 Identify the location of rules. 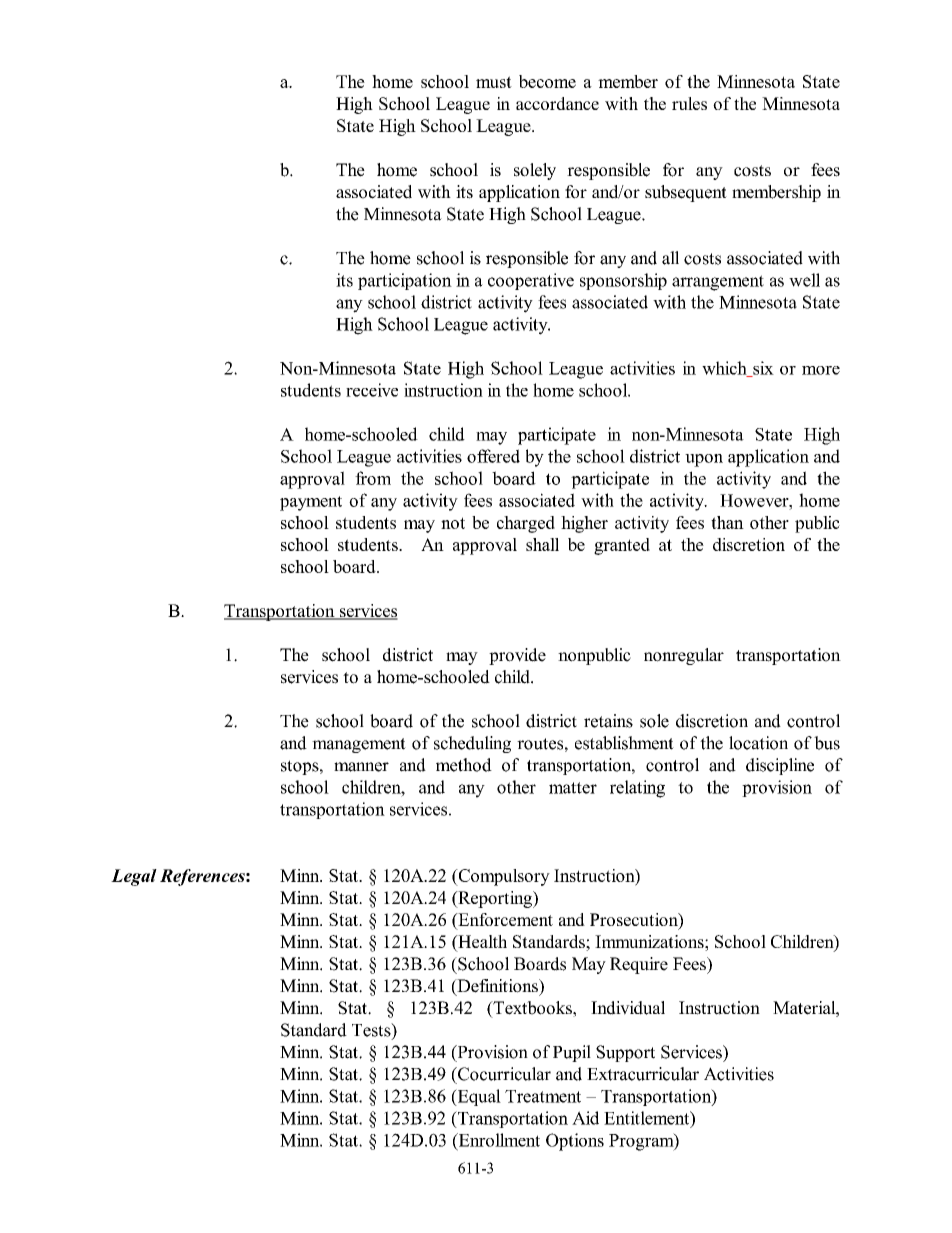
(689, 103).
